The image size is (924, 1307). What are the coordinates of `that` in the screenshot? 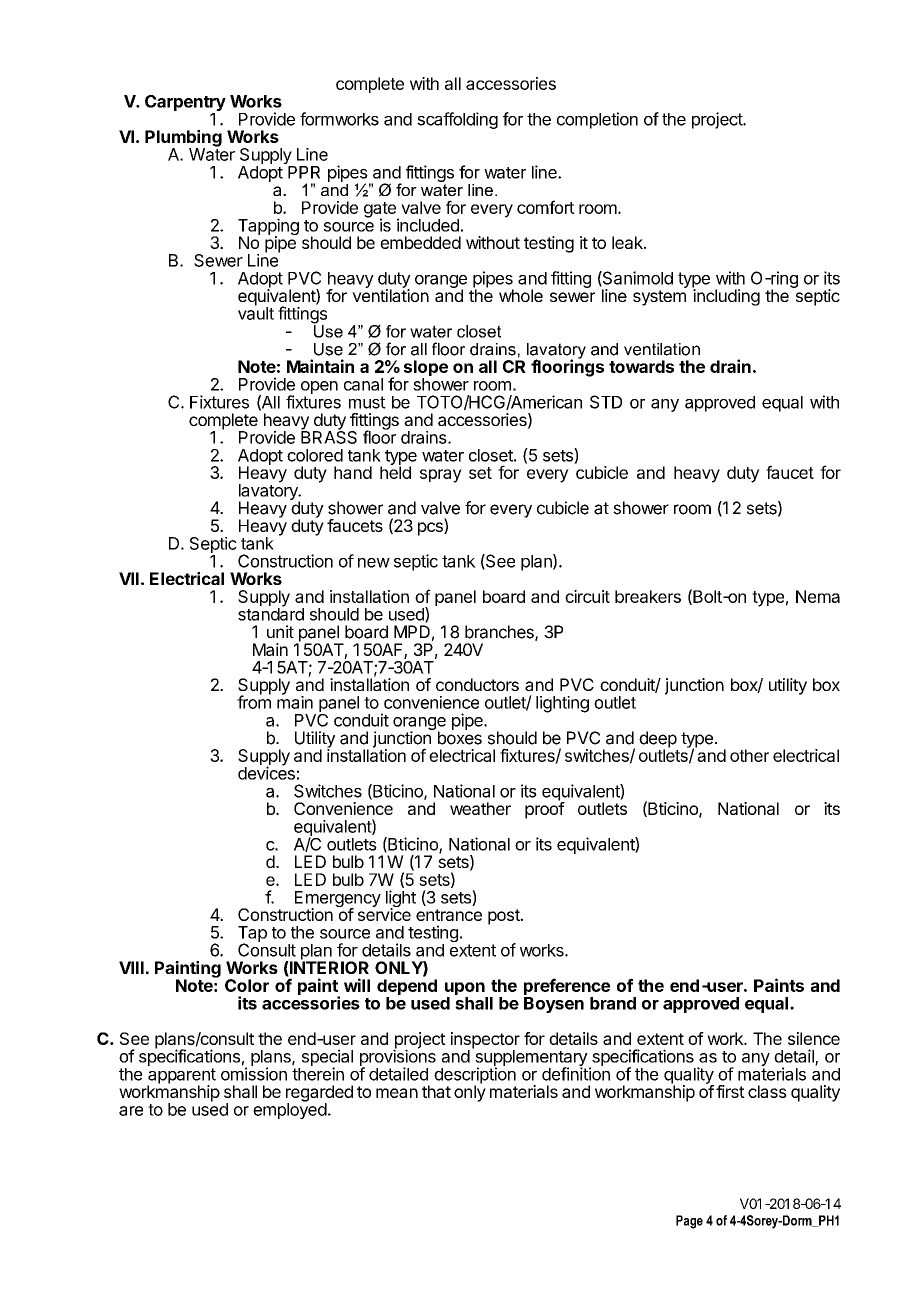 It's located at (436, 1091).
